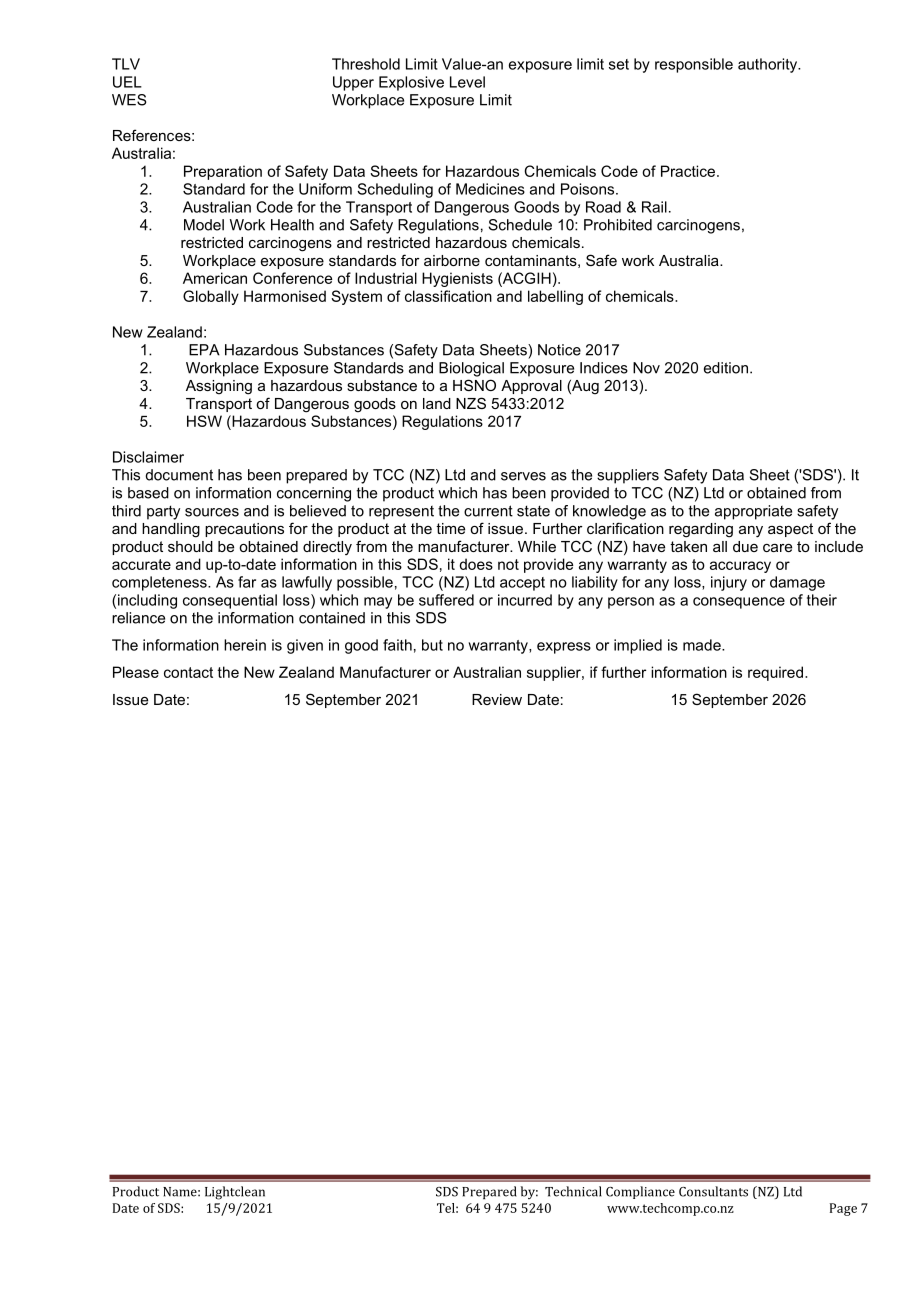  I want to click on Level, so click(467, 82).
